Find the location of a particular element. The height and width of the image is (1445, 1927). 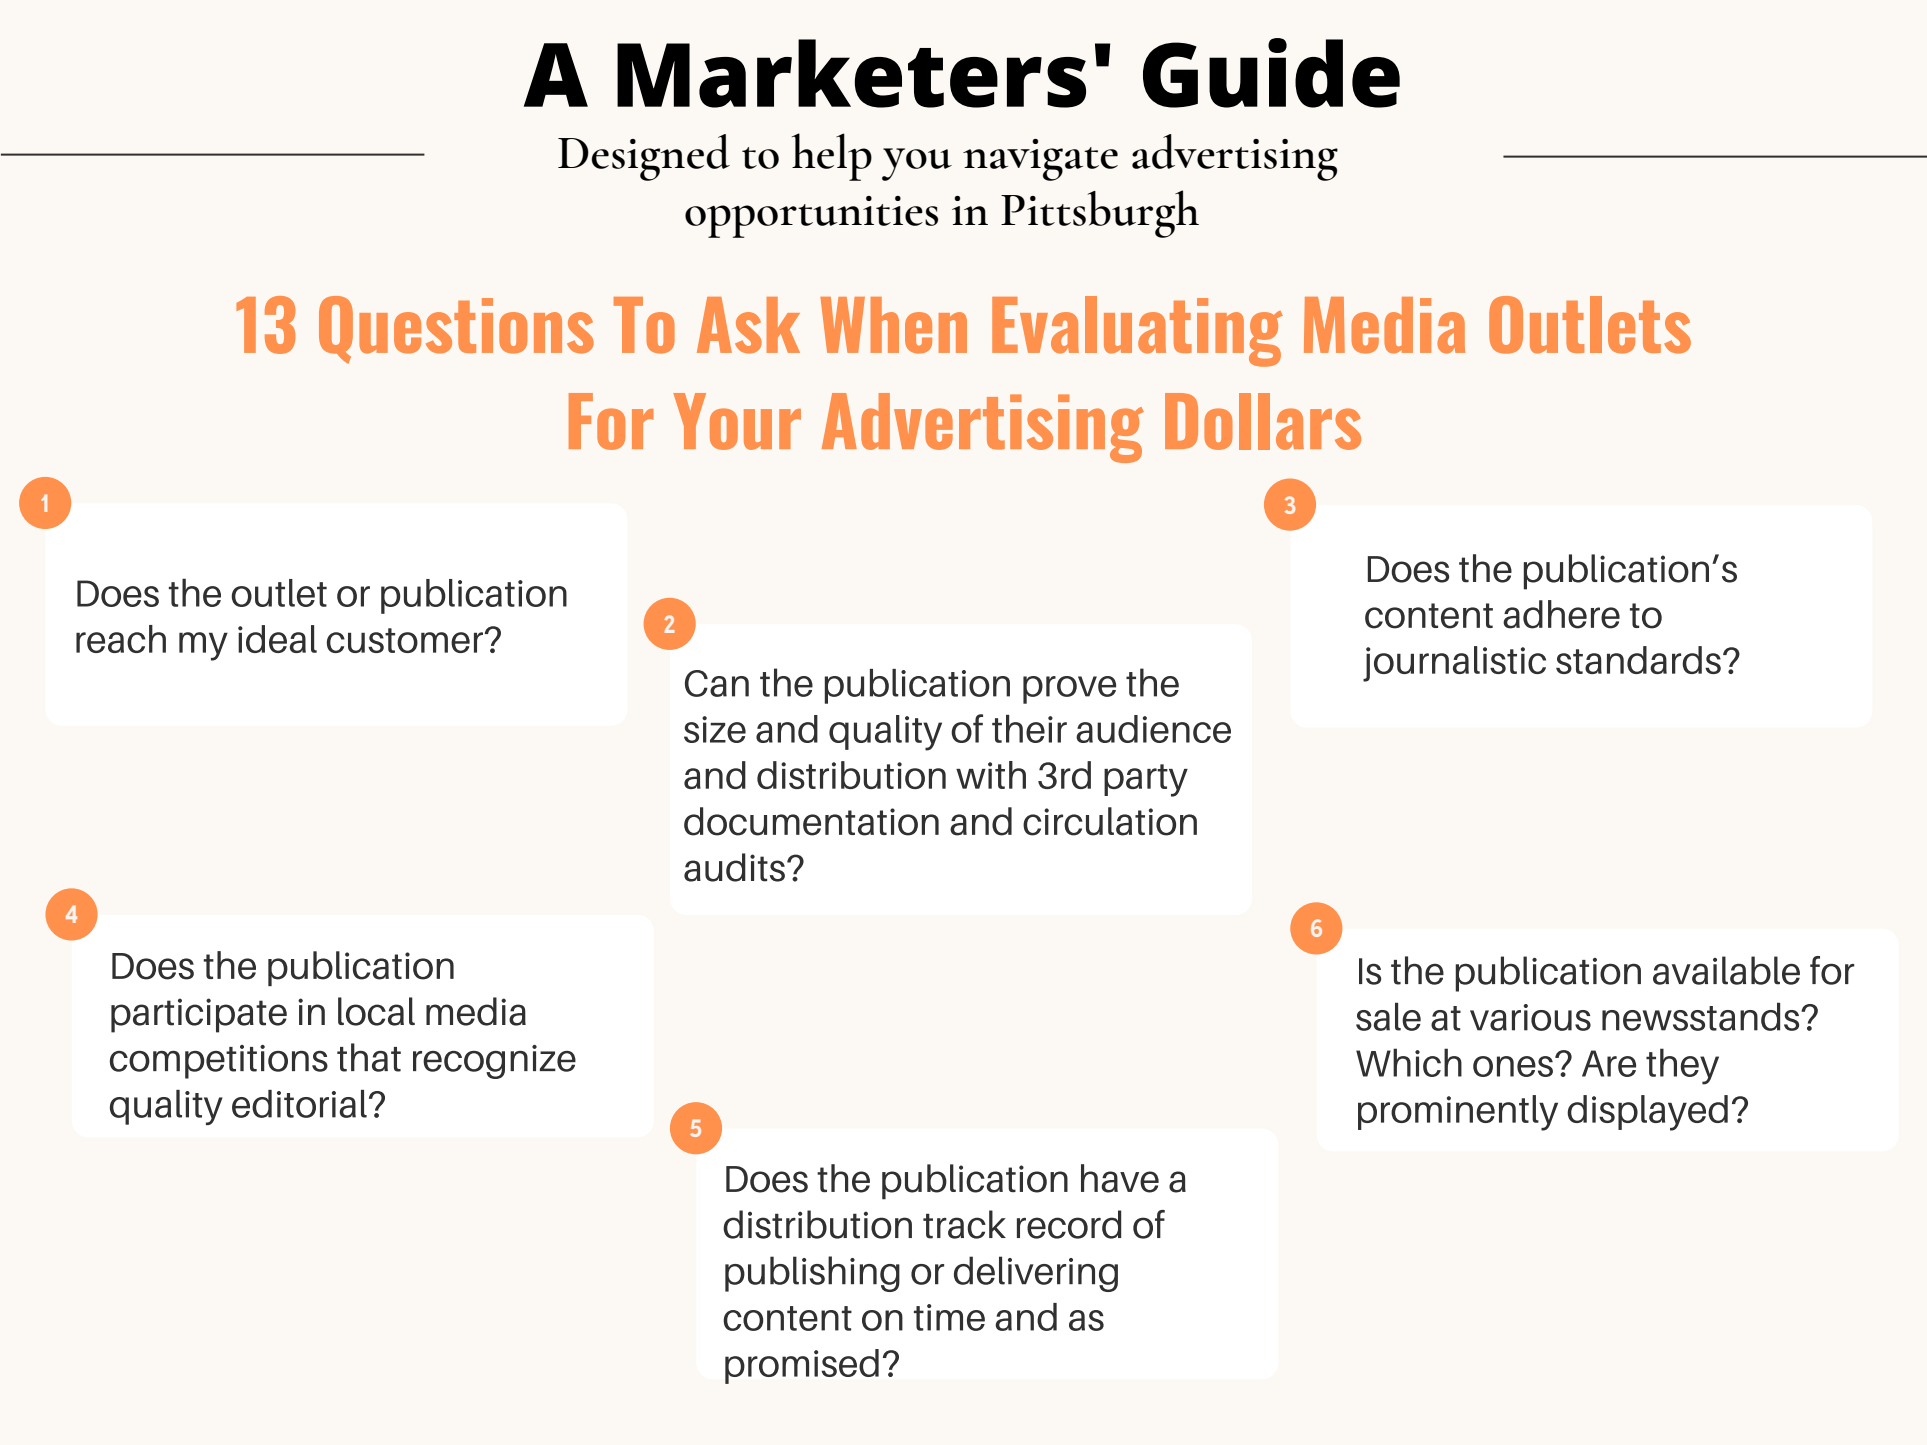

ideal is located at coordinates (277, 639).
